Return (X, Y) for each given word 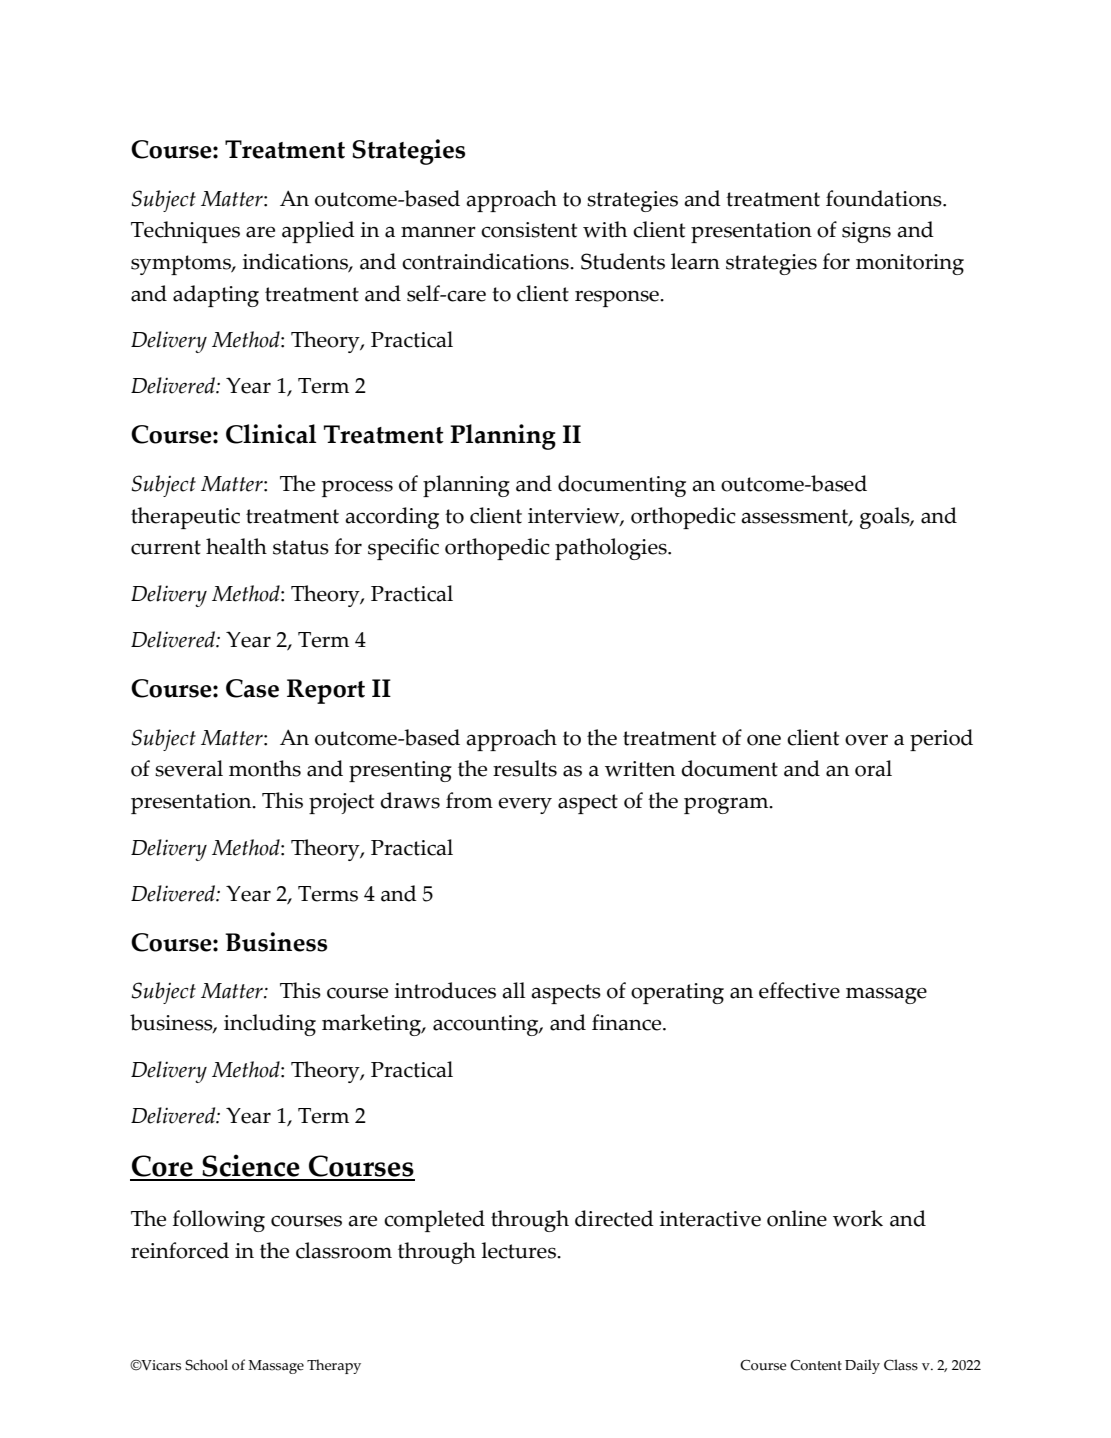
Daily (862, 1366)
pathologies (612, 549)
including (270, 1025)
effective (799, 990)
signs (866, 232)
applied (318, 232)
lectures (520, 1250)
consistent (529, 230)
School (206, 1365)
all (513, 990)
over (866, 740)
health (236, 546)
